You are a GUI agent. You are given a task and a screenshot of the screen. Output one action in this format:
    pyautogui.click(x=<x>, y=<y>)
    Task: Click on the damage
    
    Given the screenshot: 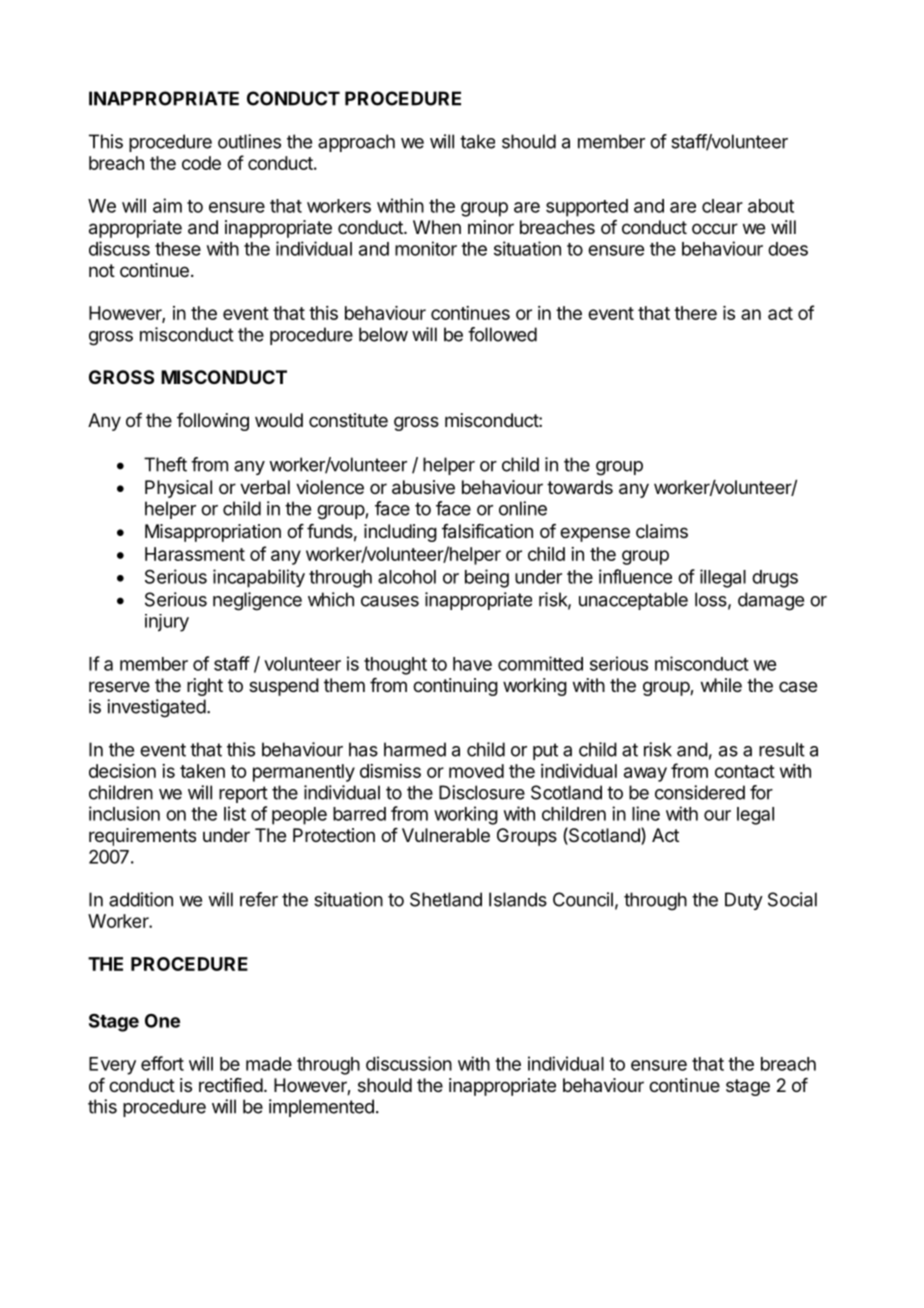 What is the action you would take?
    pyautogui.click(x=771, y=601)
